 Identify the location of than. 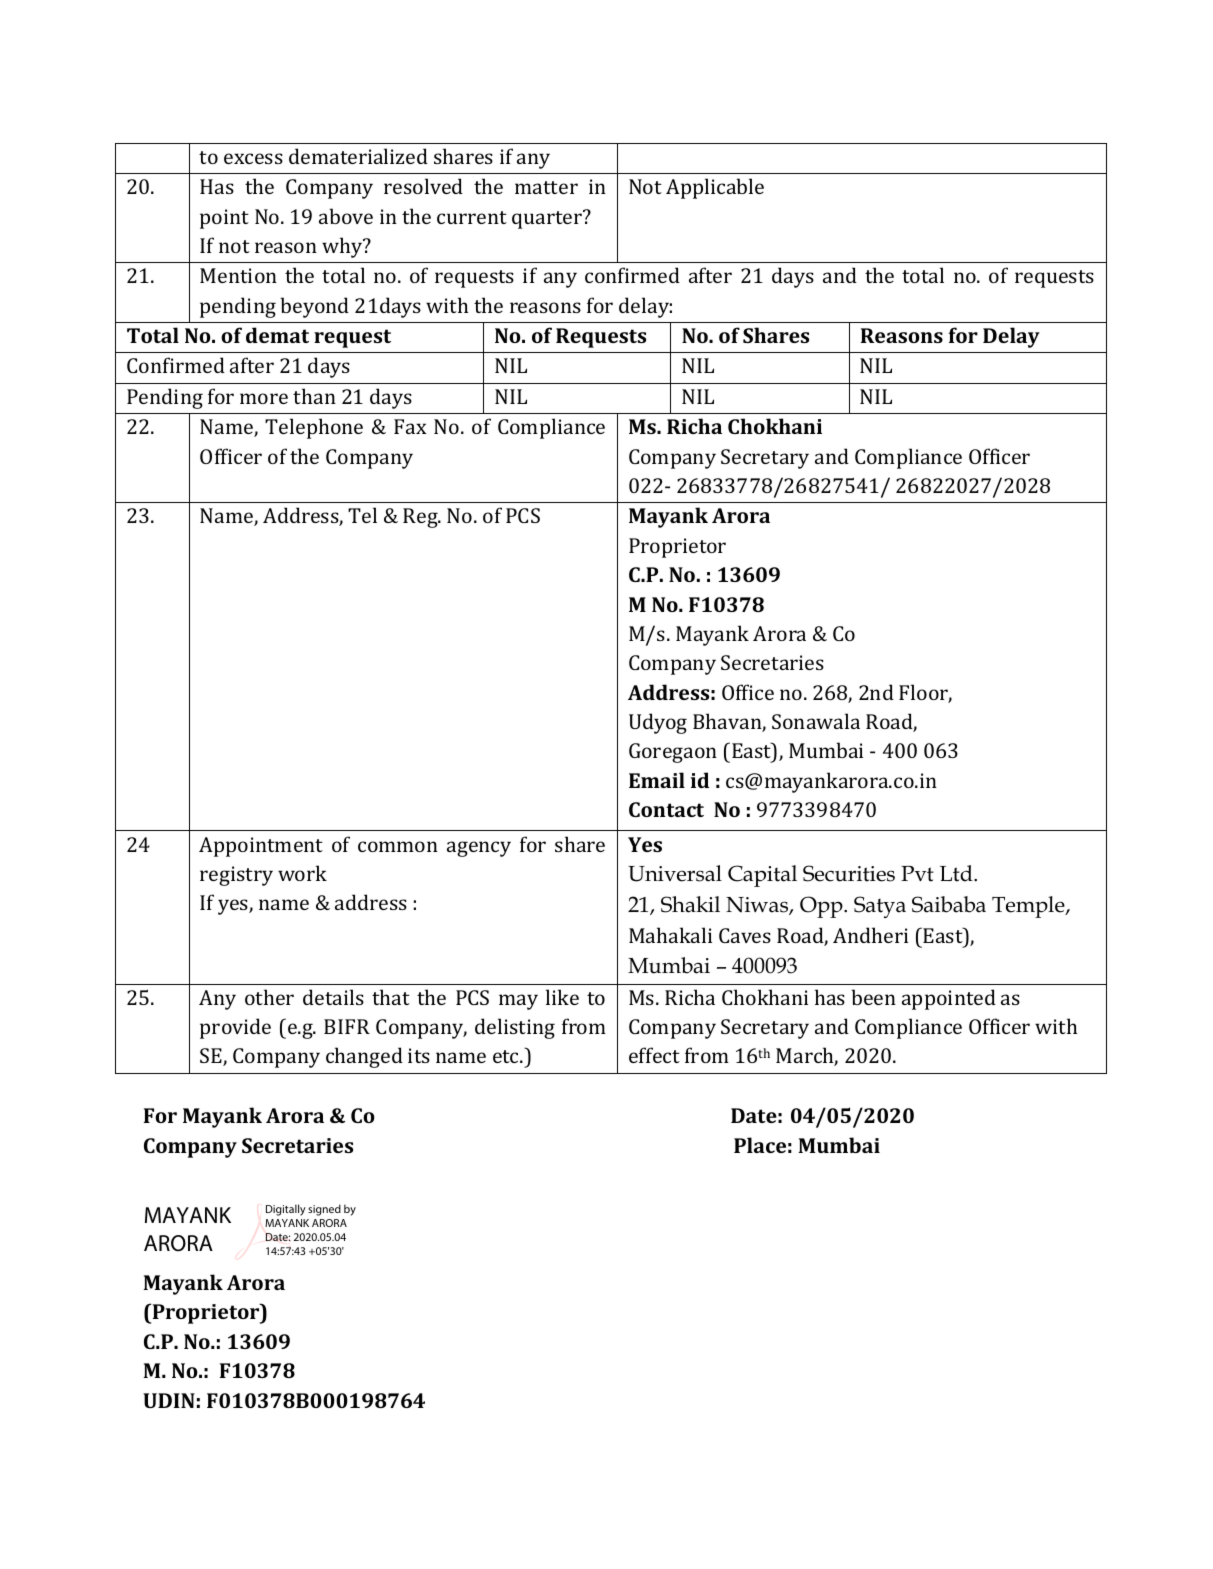
(314, 396).
